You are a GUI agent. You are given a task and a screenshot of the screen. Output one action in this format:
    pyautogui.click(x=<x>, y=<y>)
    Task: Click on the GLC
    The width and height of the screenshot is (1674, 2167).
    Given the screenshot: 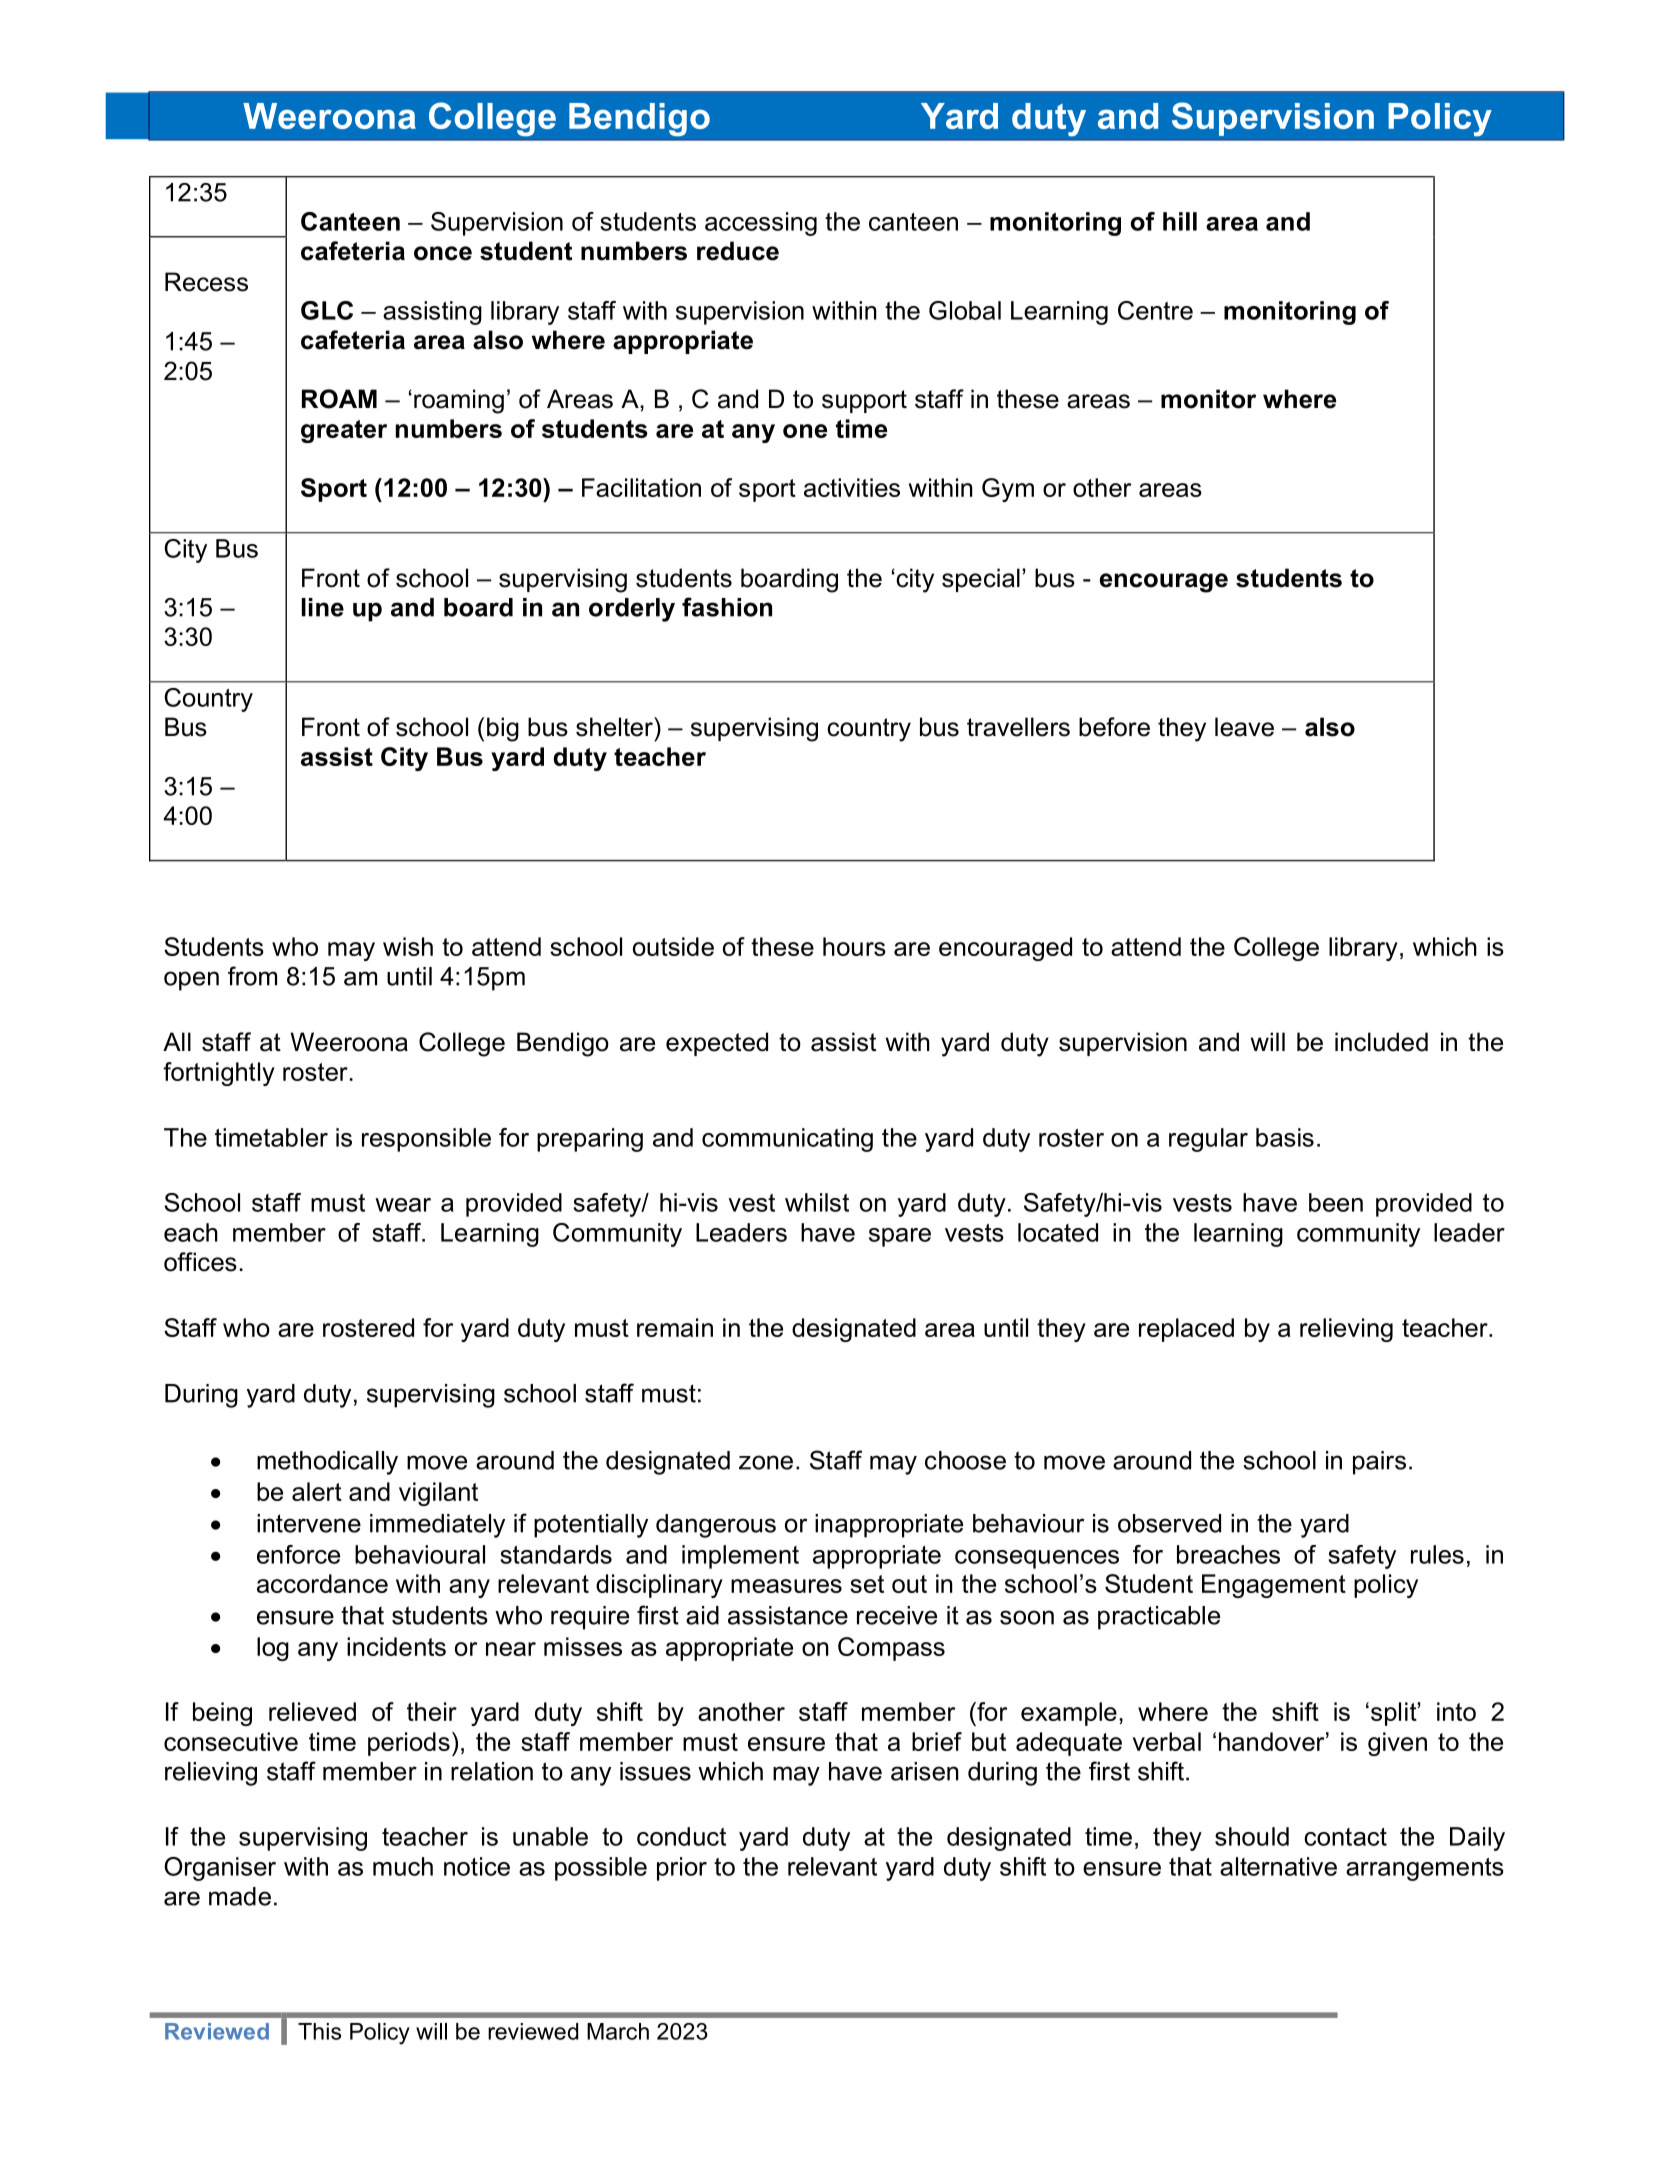 What is the action you would take?
    pyautogui.click(x=327, y=310)
